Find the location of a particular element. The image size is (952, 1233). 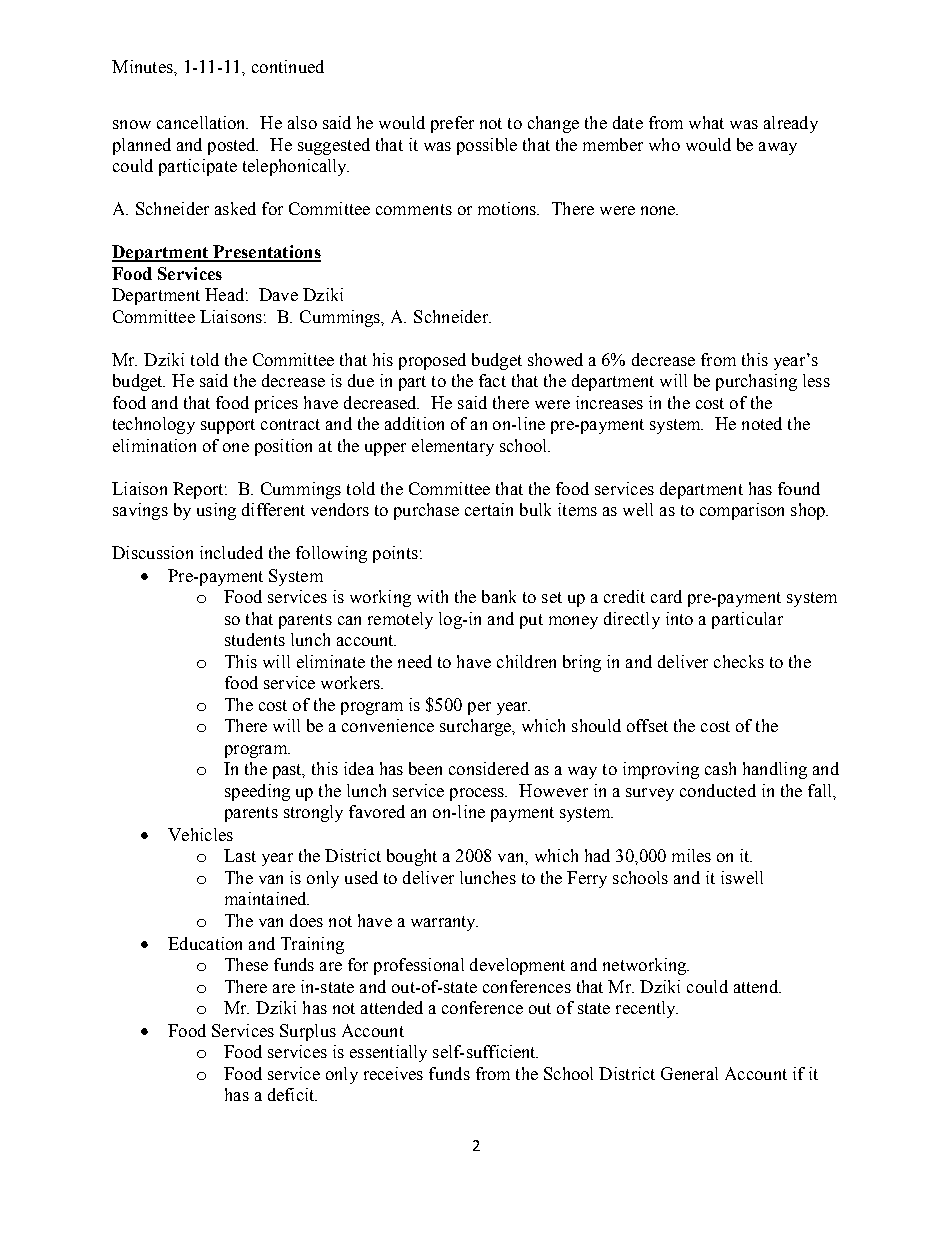

cash is located at coordinates (720, 768).
